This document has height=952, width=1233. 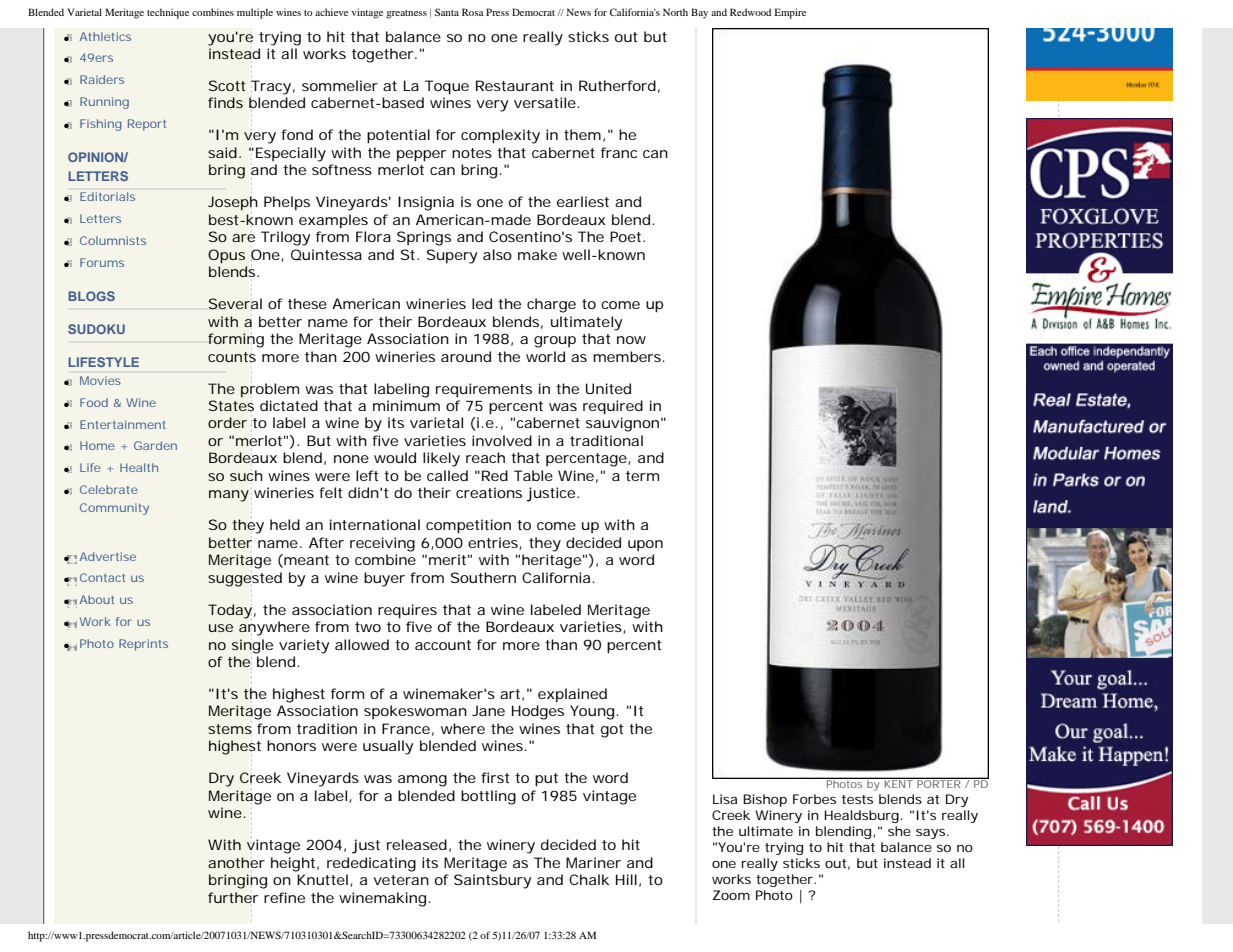 What do you see at coordinates (229, 496) in the document?
I see `many` at bounding box center [229, 496].
